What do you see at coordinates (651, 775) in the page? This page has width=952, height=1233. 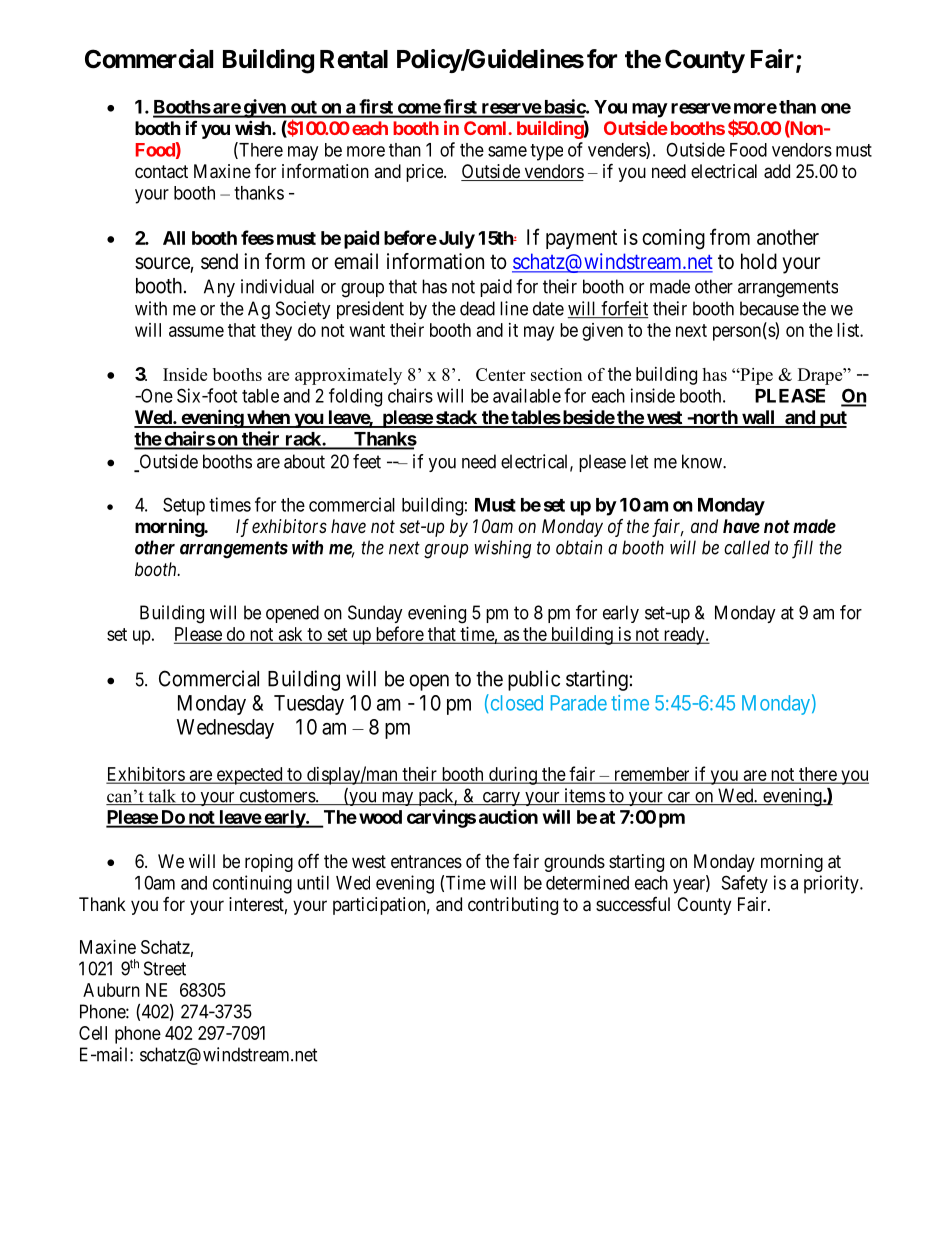 I see `remember` at bounding box center [651, 775].
